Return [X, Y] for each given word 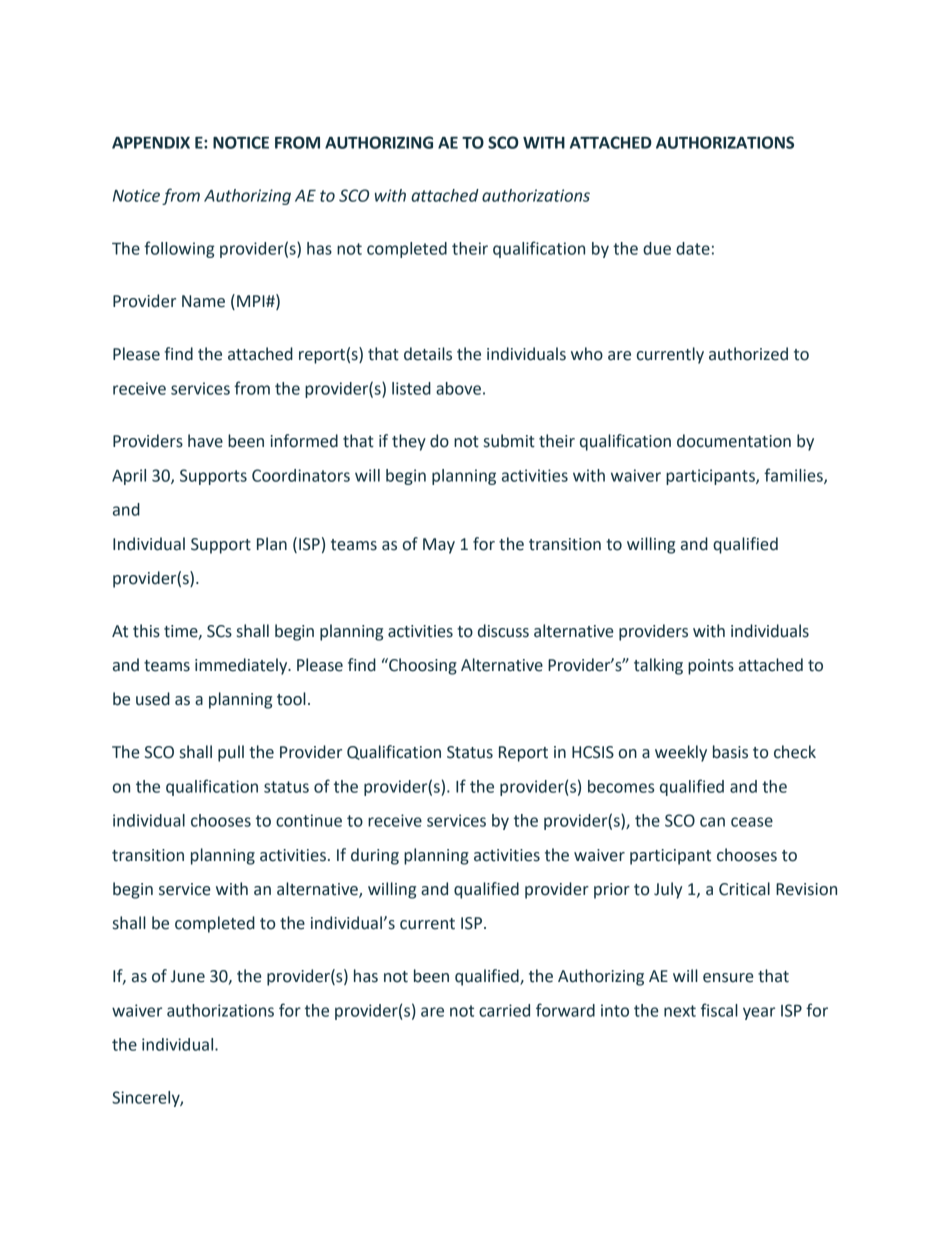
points [711, 667]
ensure [728, 978]
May [439, 546]
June [188, 976]
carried [504, 1010]
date [693, 248]
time [182, 632]
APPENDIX [151, 143]
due [657, 248]
